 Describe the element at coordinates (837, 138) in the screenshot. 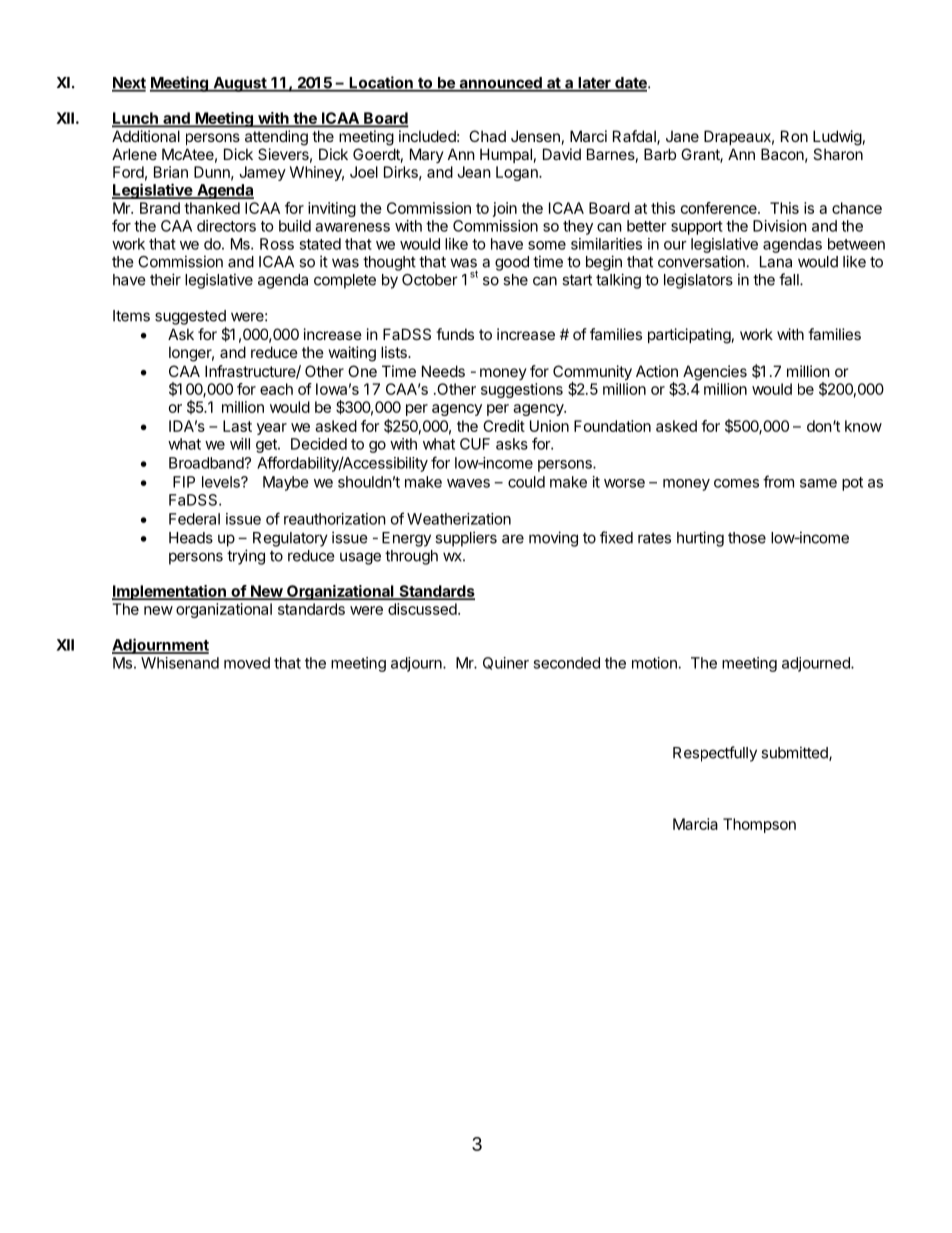

I see `Ludwig` at that location.
